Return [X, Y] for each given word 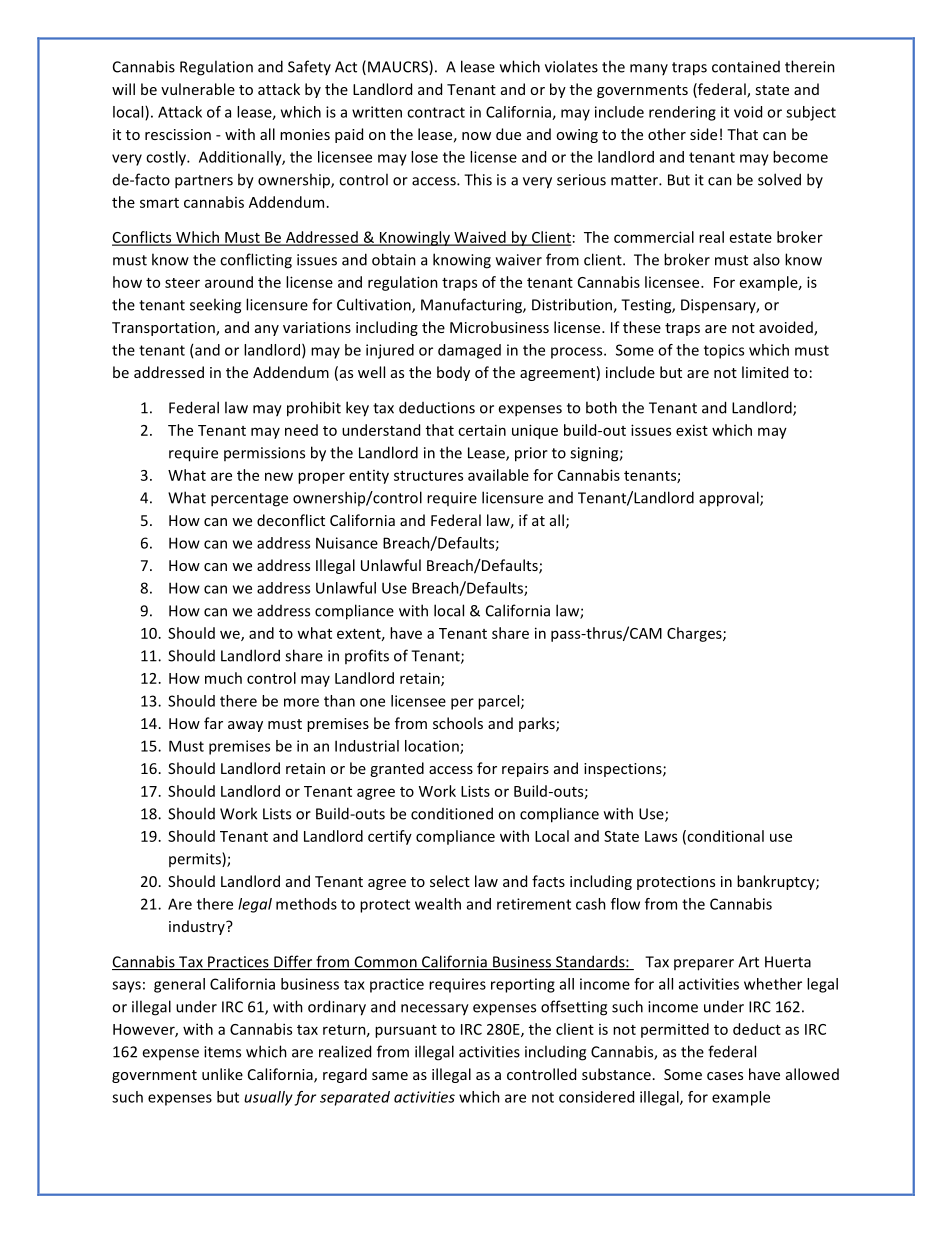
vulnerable [198, 89]
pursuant [406, 1031]
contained [746, 67]
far [213, 723]
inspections [624, 770]
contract [436, 112]
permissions [264, 454]
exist [692, 430]
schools [458, 723]
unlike [222, 1074]
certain [482, 430]
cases [725, 1076]
